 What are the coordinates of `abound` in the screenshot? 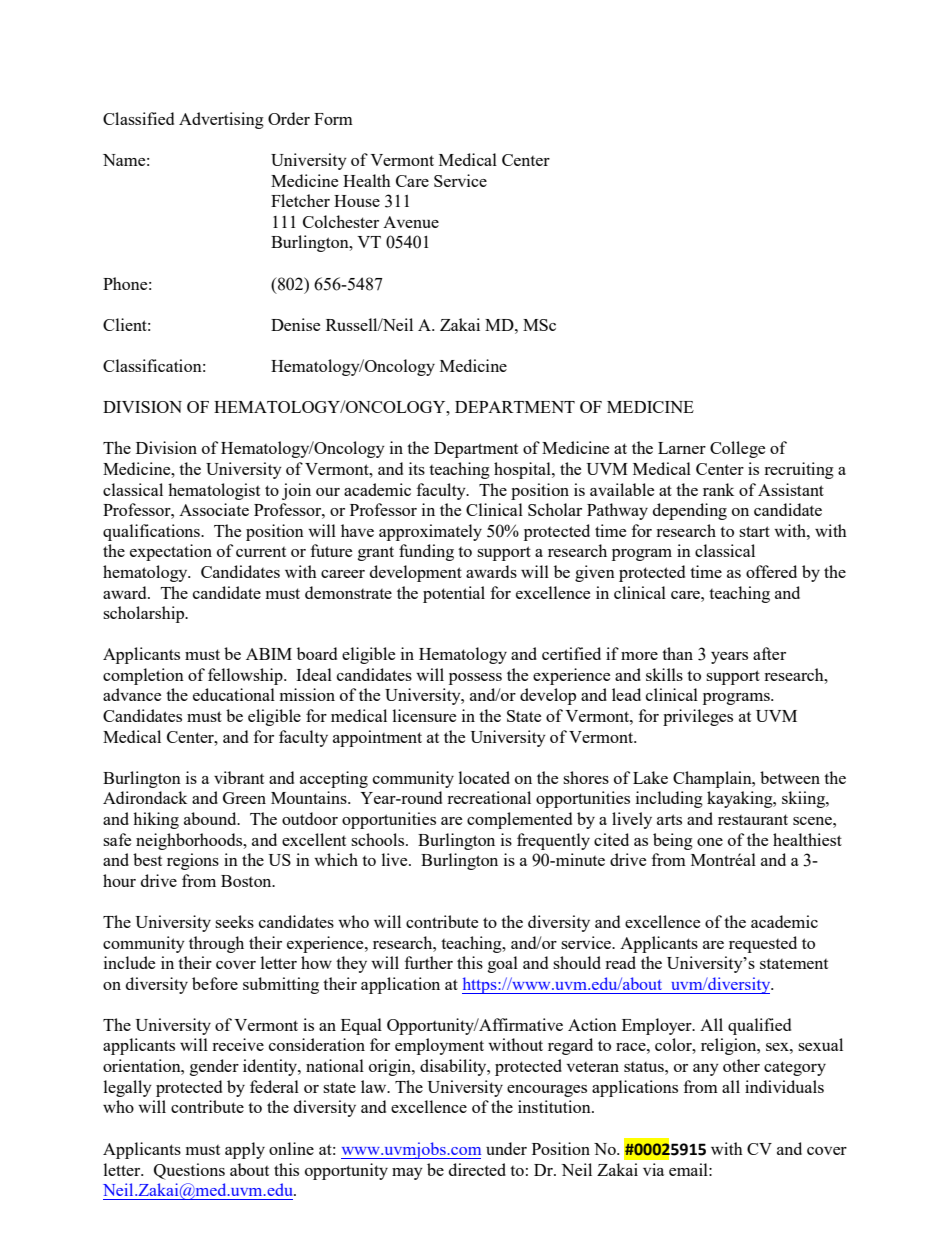 It's located at (211, 818).
